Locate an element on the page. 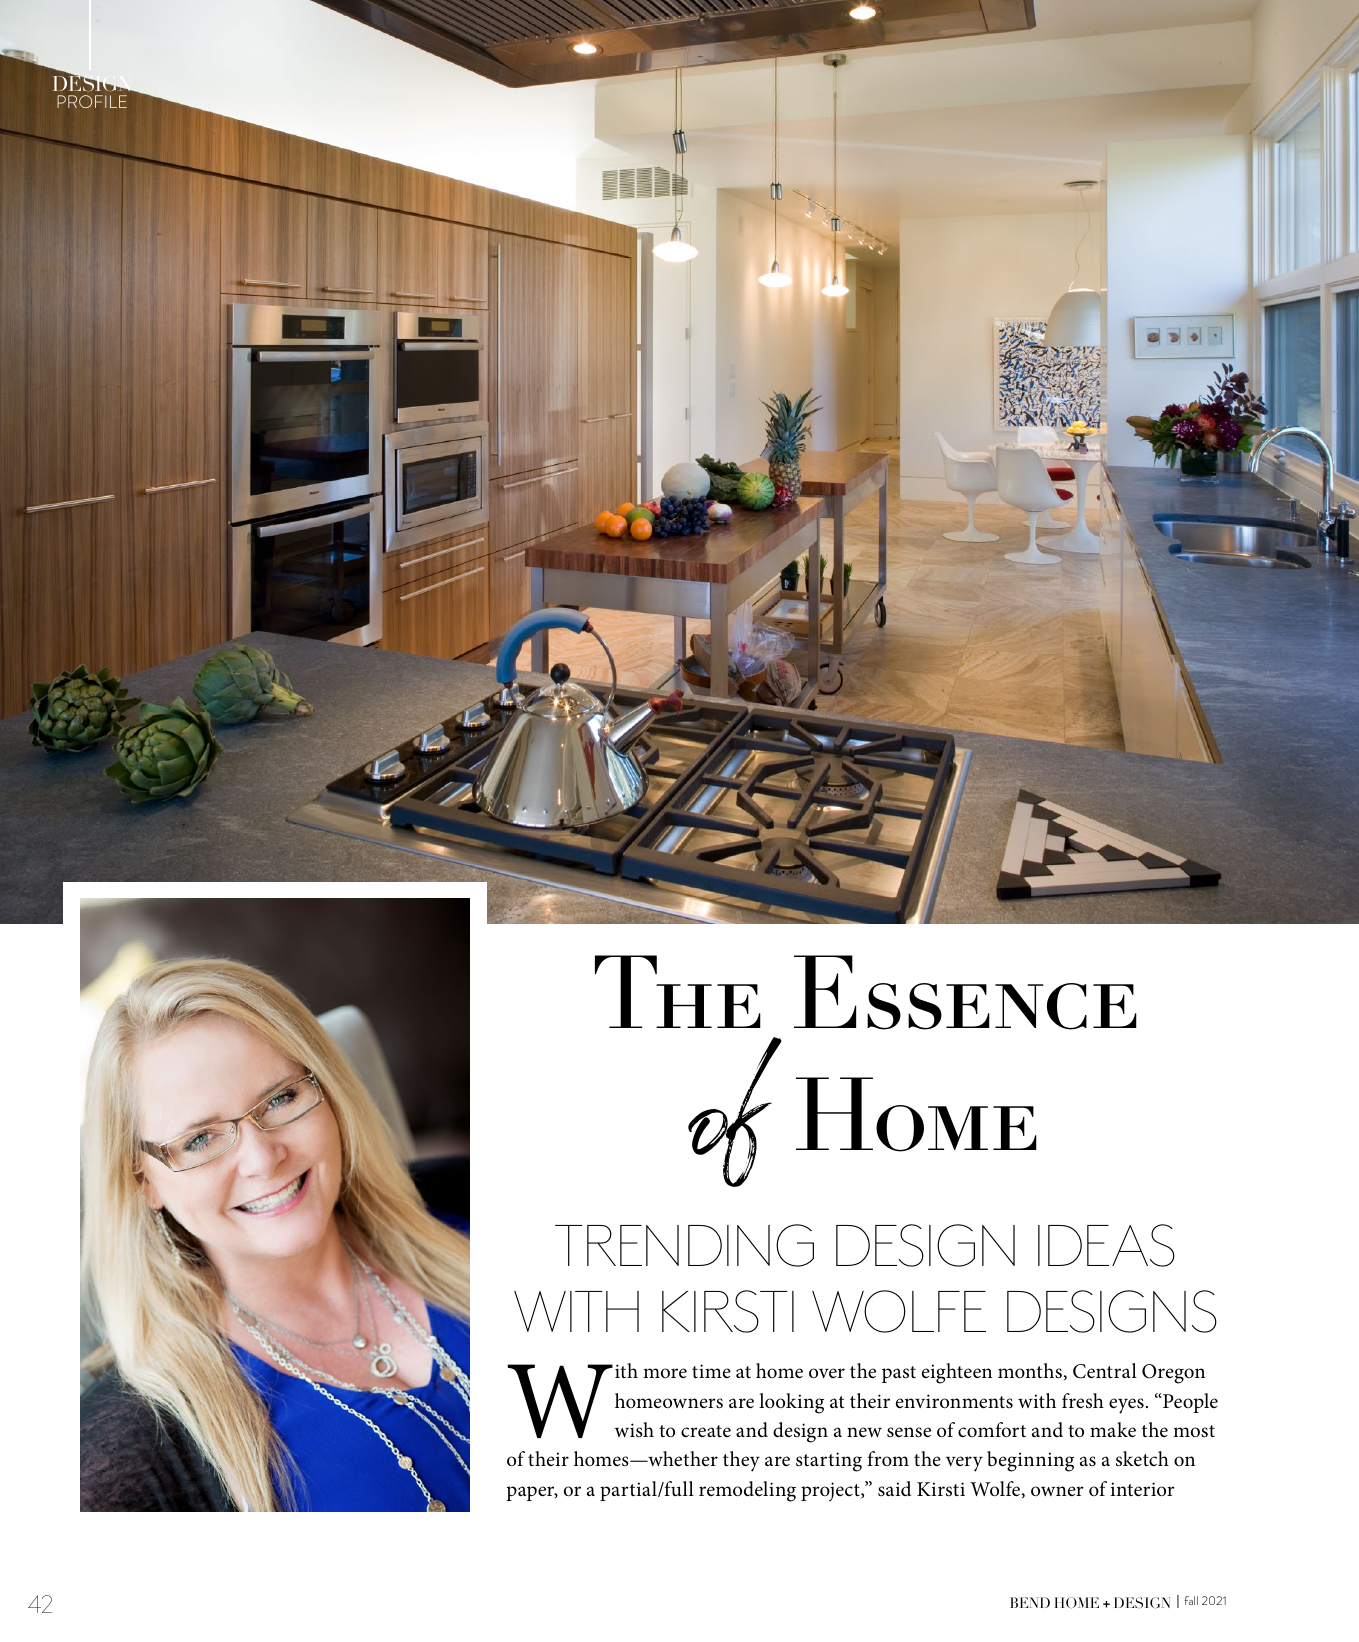 This page has width=1359, height=1642. wish is located at coordinates (634, 1429).
